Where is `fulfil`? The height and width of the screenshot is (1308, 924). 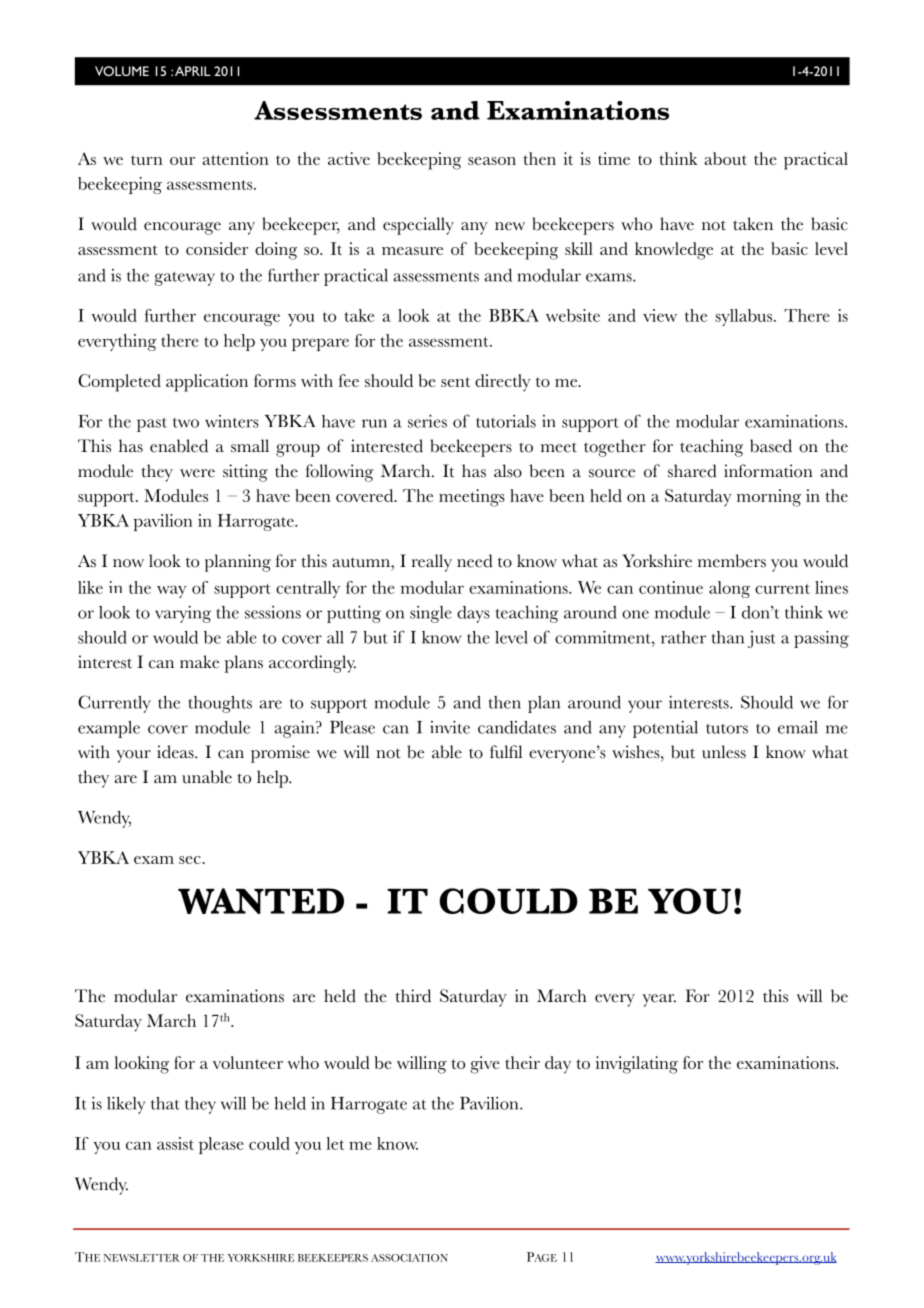 fulfil is located at coordinates (506, 752).
